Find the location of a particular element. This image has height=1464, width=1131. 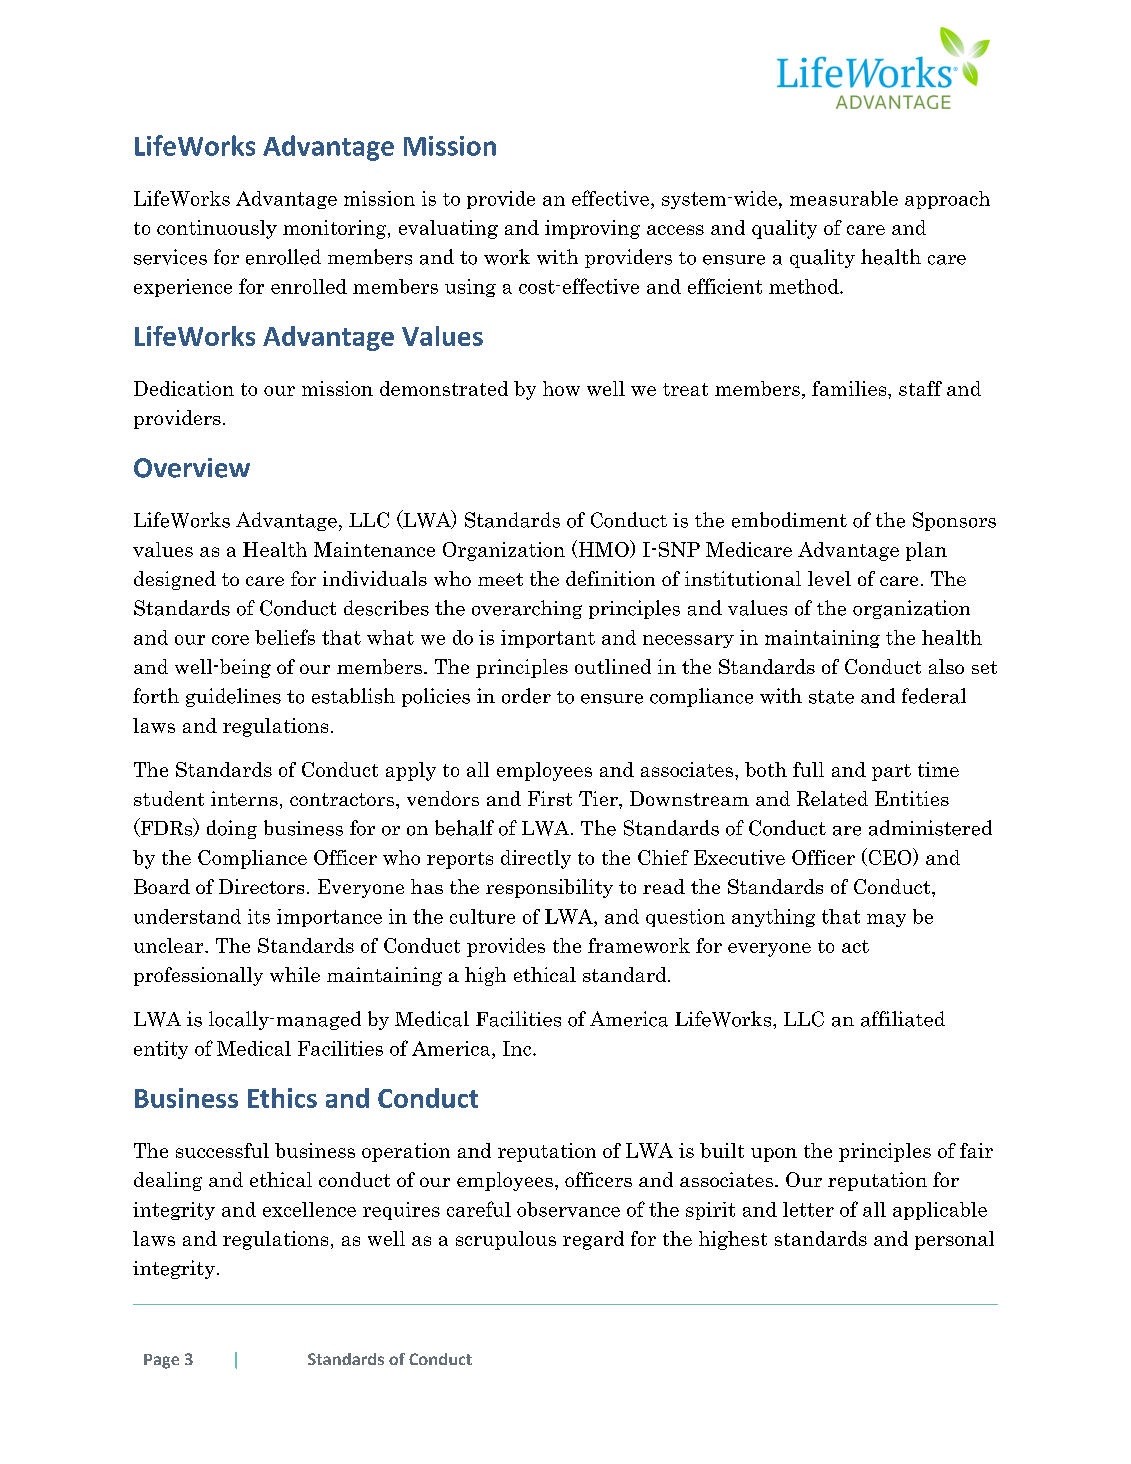

continuously is located at coordinates (217, 229).
